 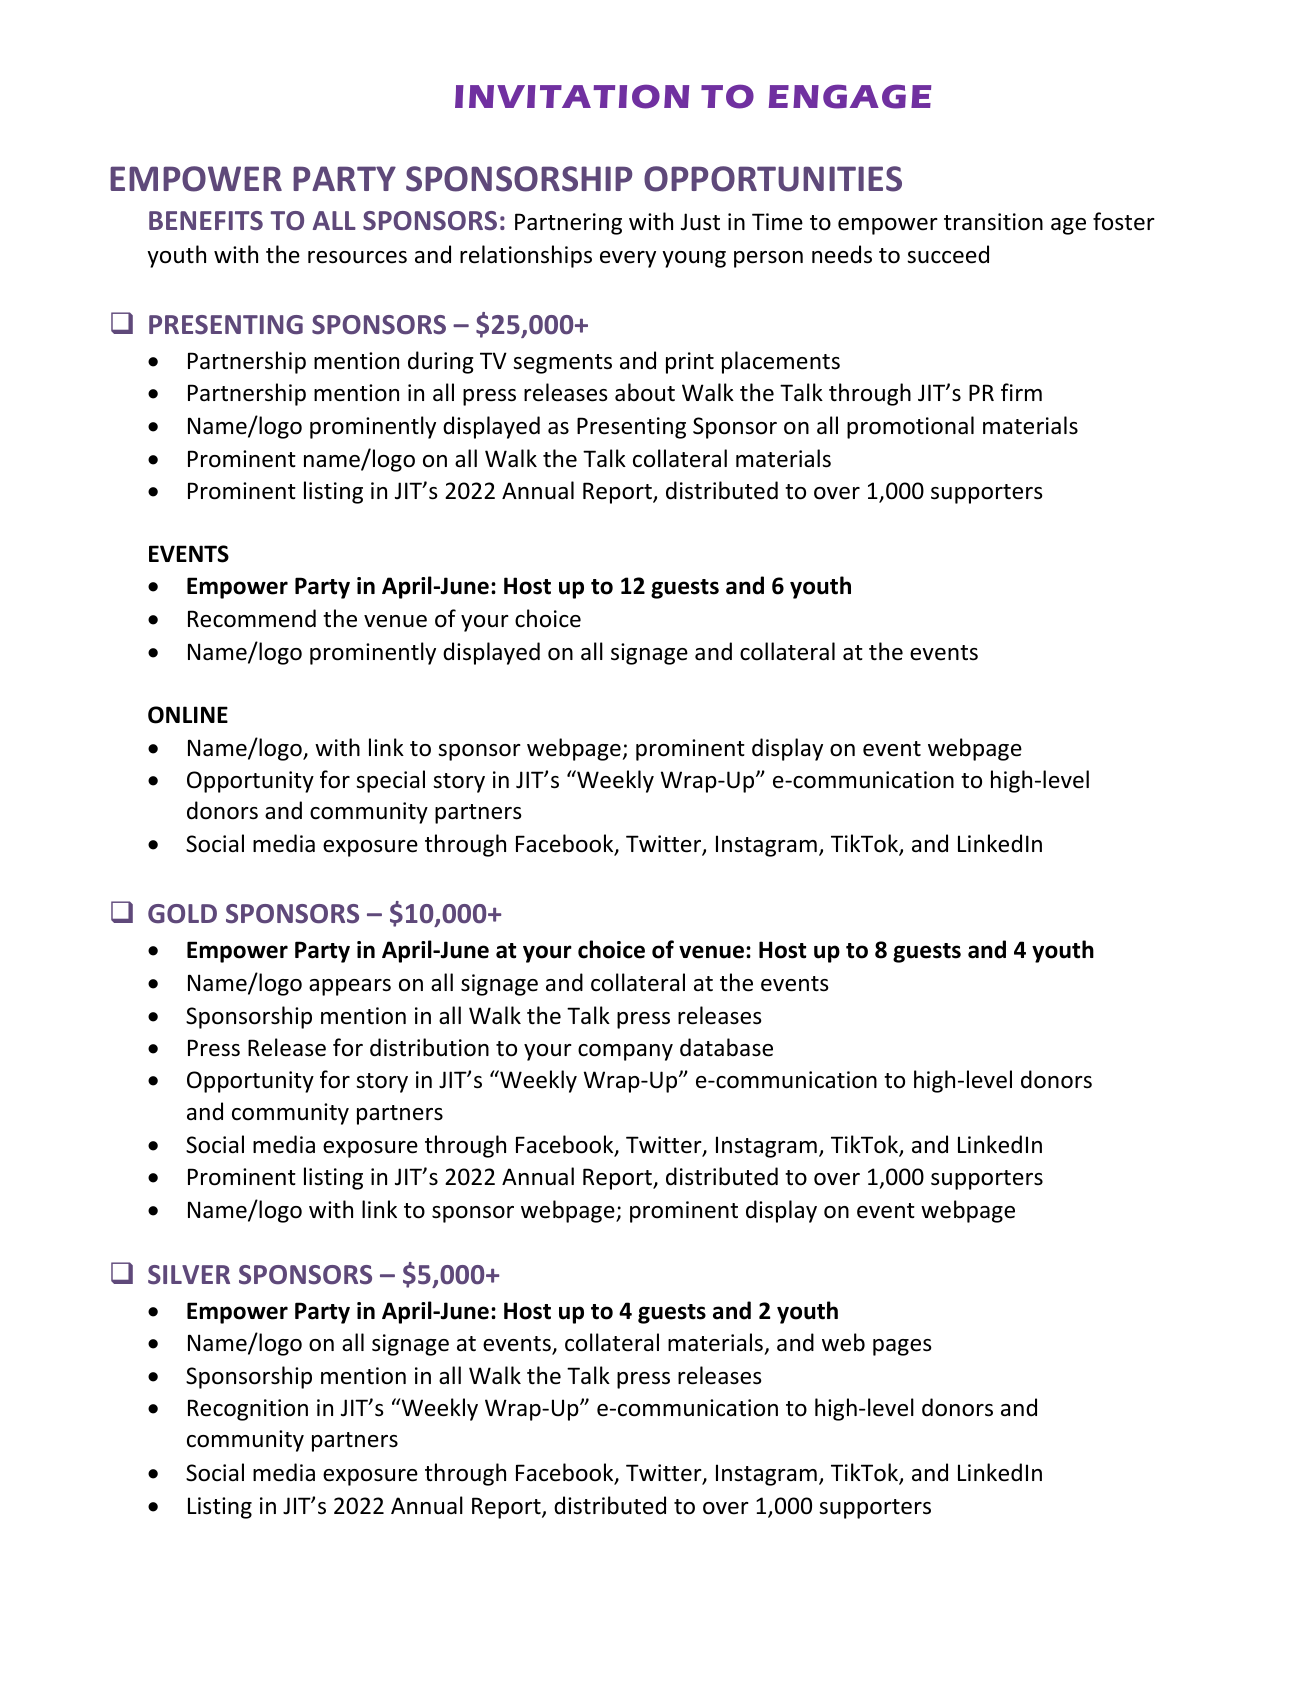 I want to click on transition, so click(x=993, y=222).
